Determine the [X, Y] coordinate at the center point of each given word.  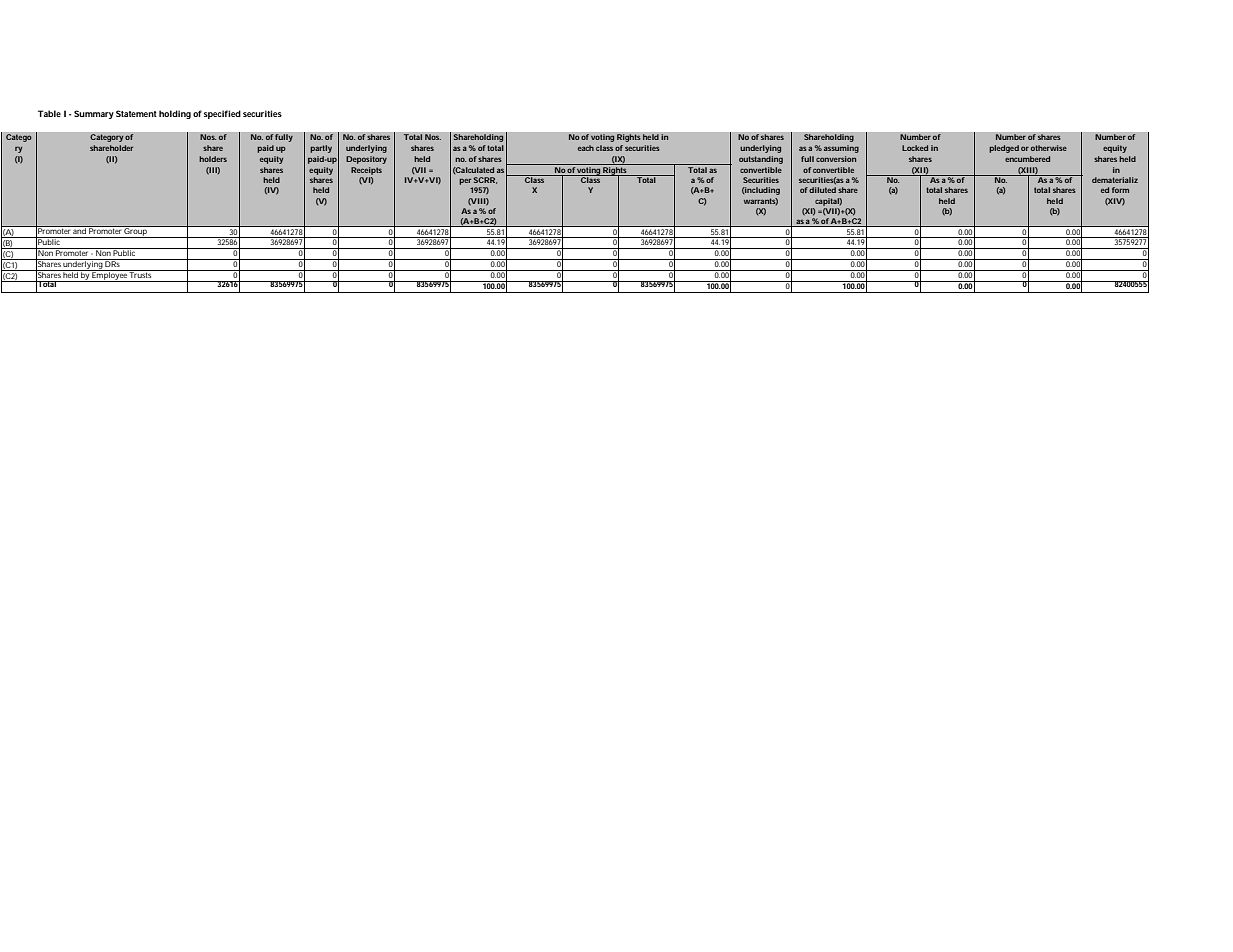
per [465, 182]
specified [222, 114]
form [1120, 190]
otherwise [1049, 148]
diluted [822, 190]
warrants [761, 201]
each [586, 148]
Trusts [141, 274]
